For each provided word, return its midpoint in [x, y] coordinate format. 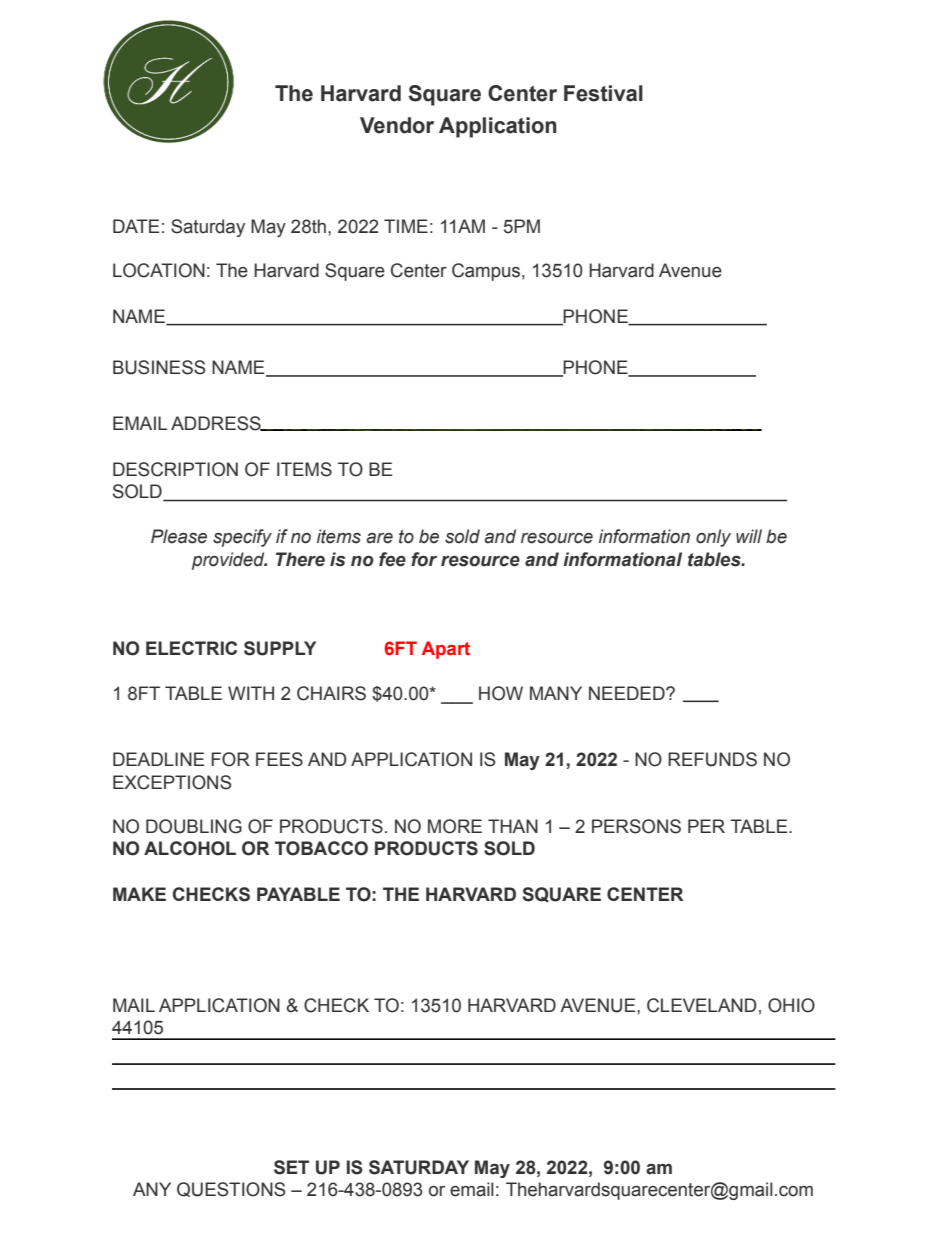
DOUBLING [194, 826]
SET [291, 1167]
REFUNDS [712, 759]
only [713, 538]
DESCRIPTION [175, 469]
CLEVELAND [702, 1005]
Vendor [397, 125]
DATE [136, 226]
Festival [603, 93]
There [300, 559]
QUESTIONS [231, 1189]
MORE [455, 826]
